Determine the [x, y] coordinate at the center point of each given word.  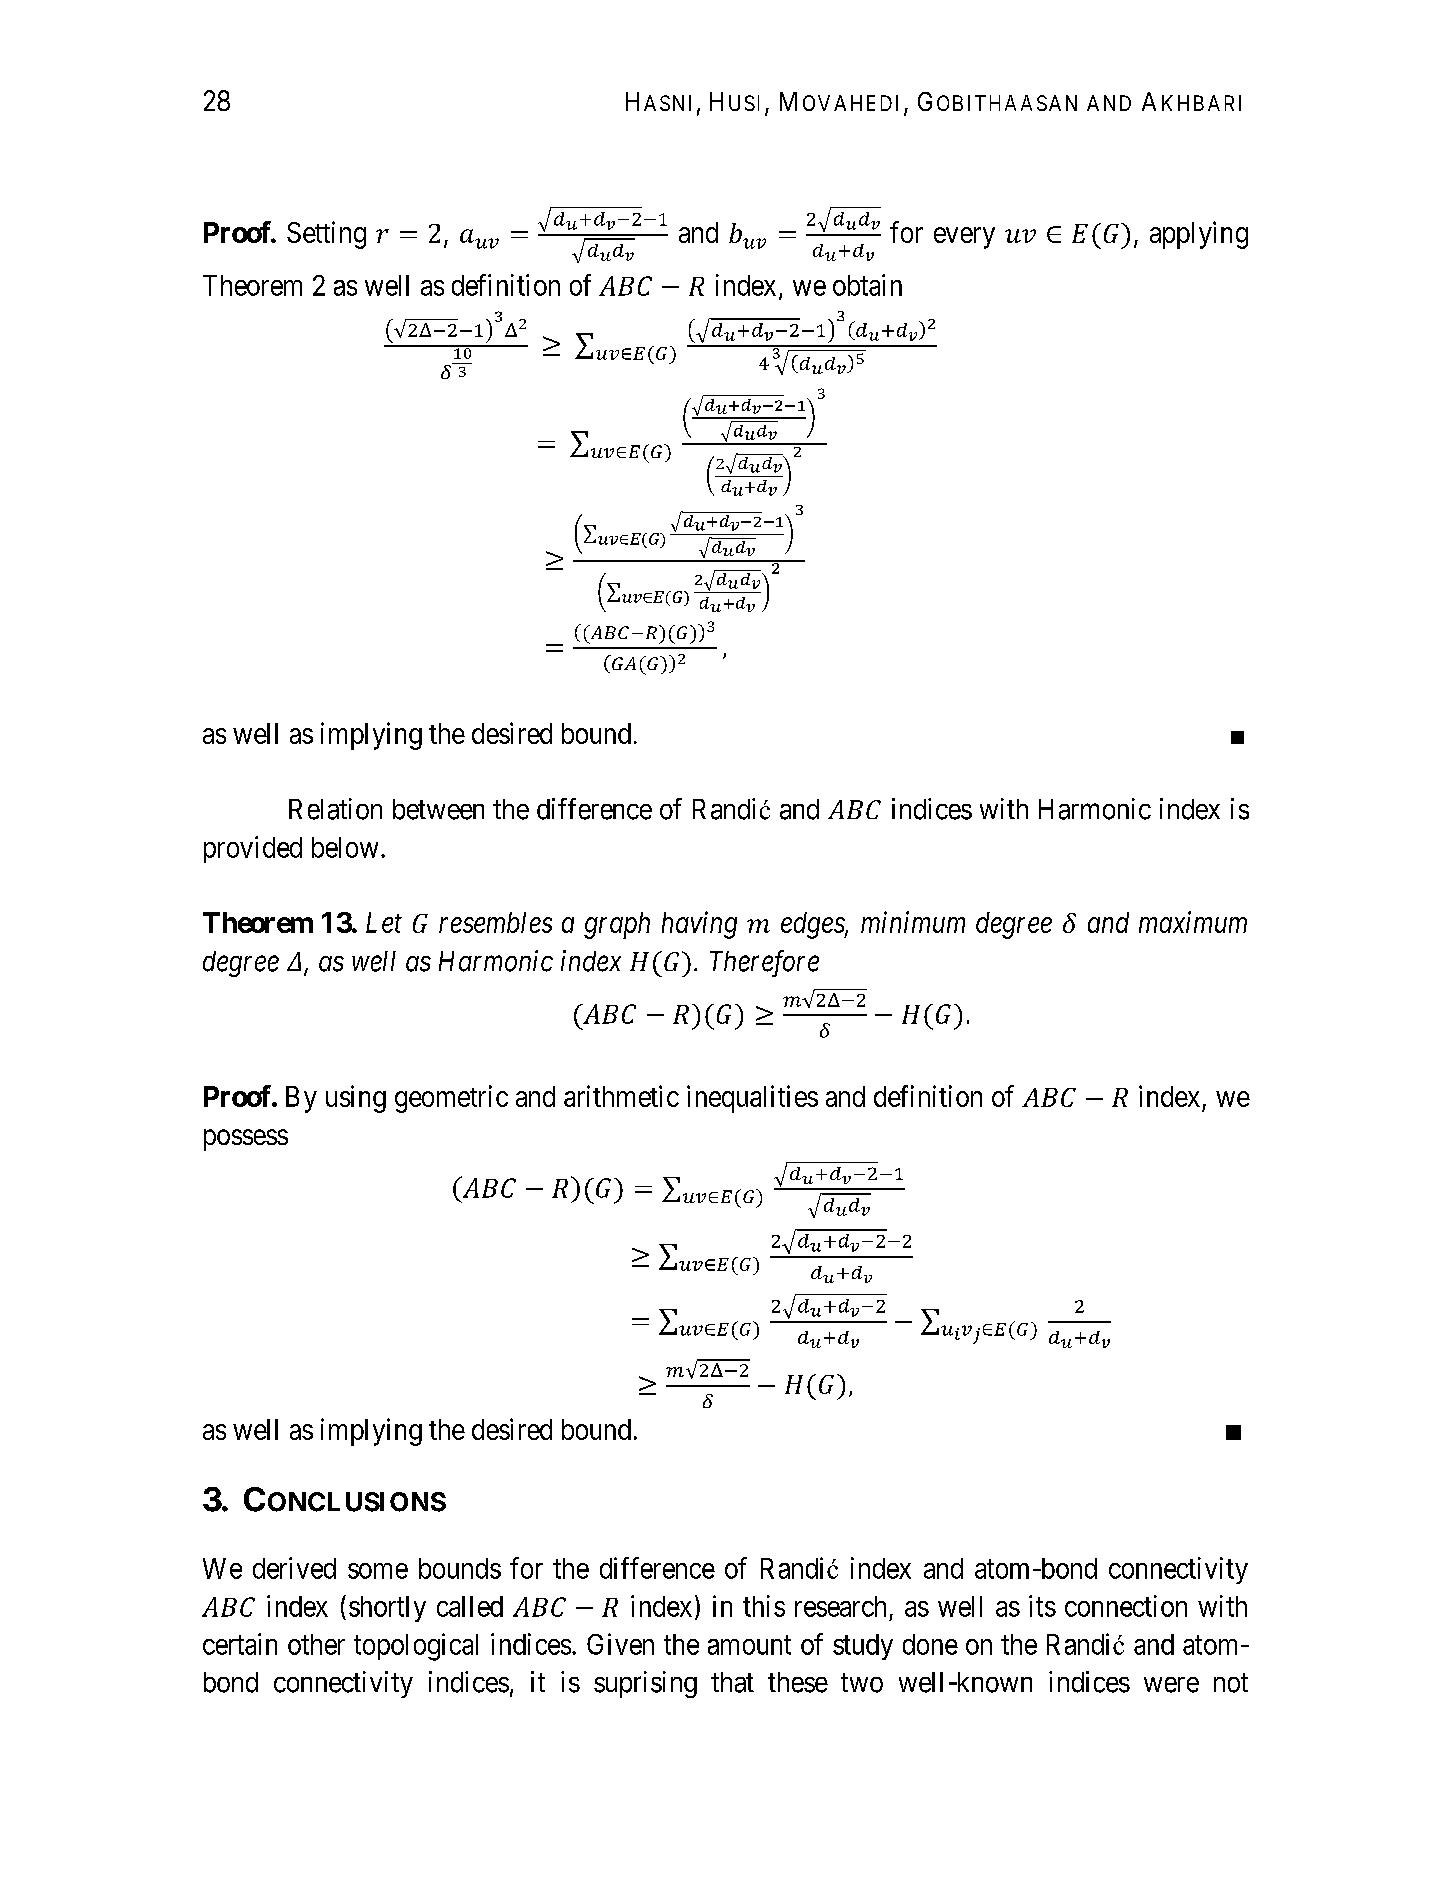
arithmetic [621, 1096]
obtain [867, 285]
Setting [326, 235]
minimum [913, 922]
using [356, 1099]
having [699, 925]
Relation [335, 809]
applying [1199, 235]
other [316, 1644]
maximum [1193, 922]
